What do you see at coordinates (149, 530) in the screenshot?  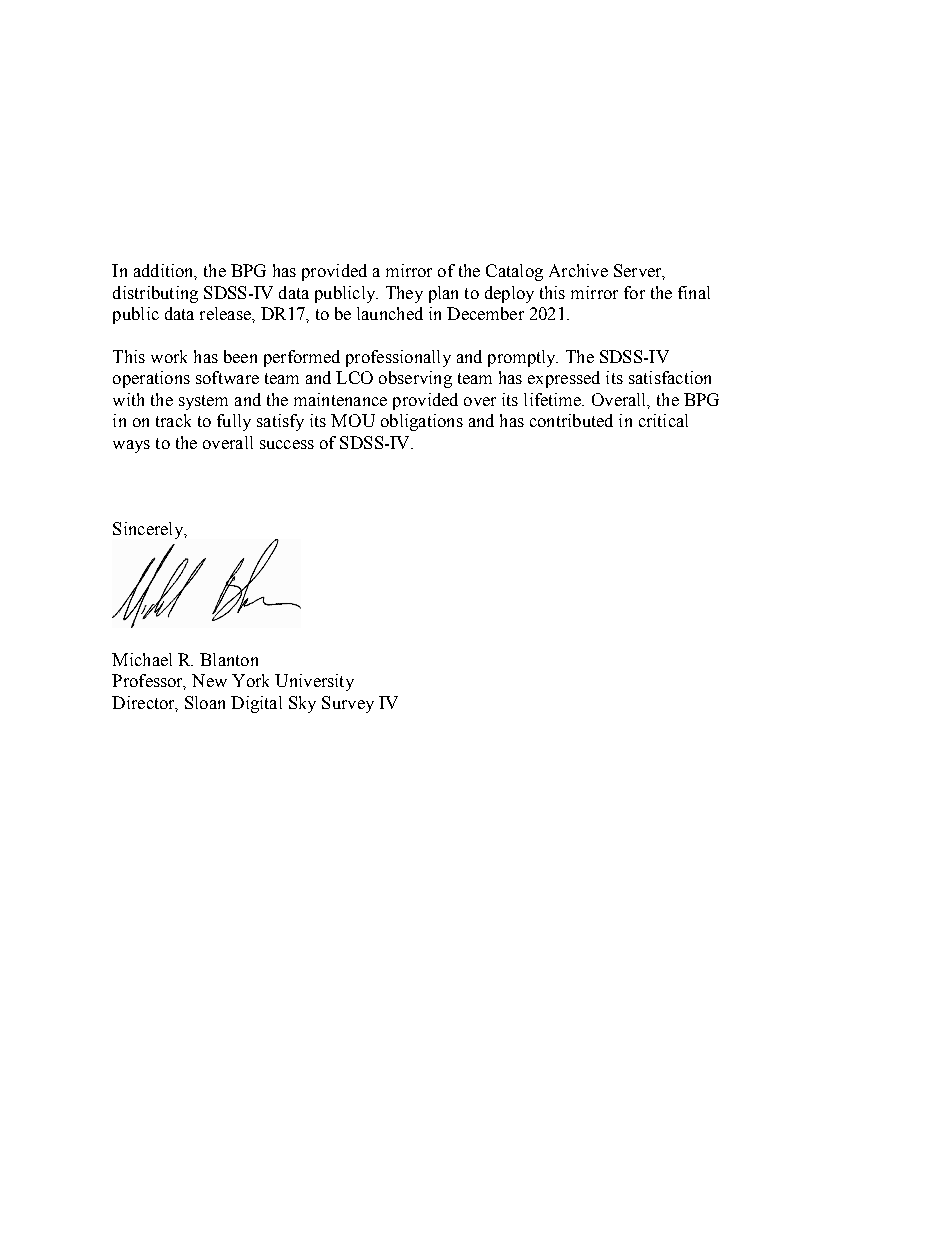 I see `Sincerely` at bounding box center [149, 530].
